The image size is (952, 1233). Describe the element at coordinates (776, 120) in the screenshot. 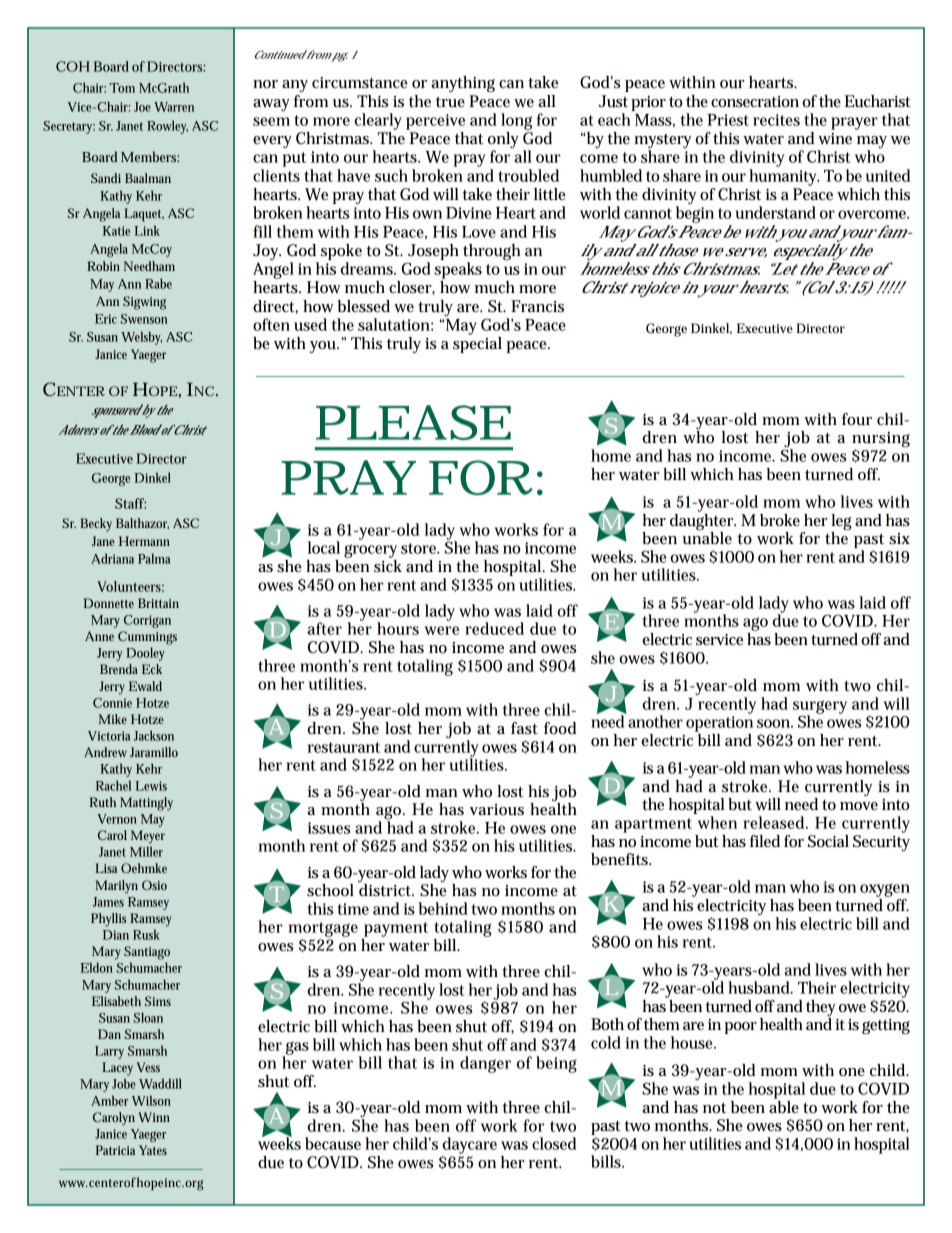

I see `recites` at that location.
